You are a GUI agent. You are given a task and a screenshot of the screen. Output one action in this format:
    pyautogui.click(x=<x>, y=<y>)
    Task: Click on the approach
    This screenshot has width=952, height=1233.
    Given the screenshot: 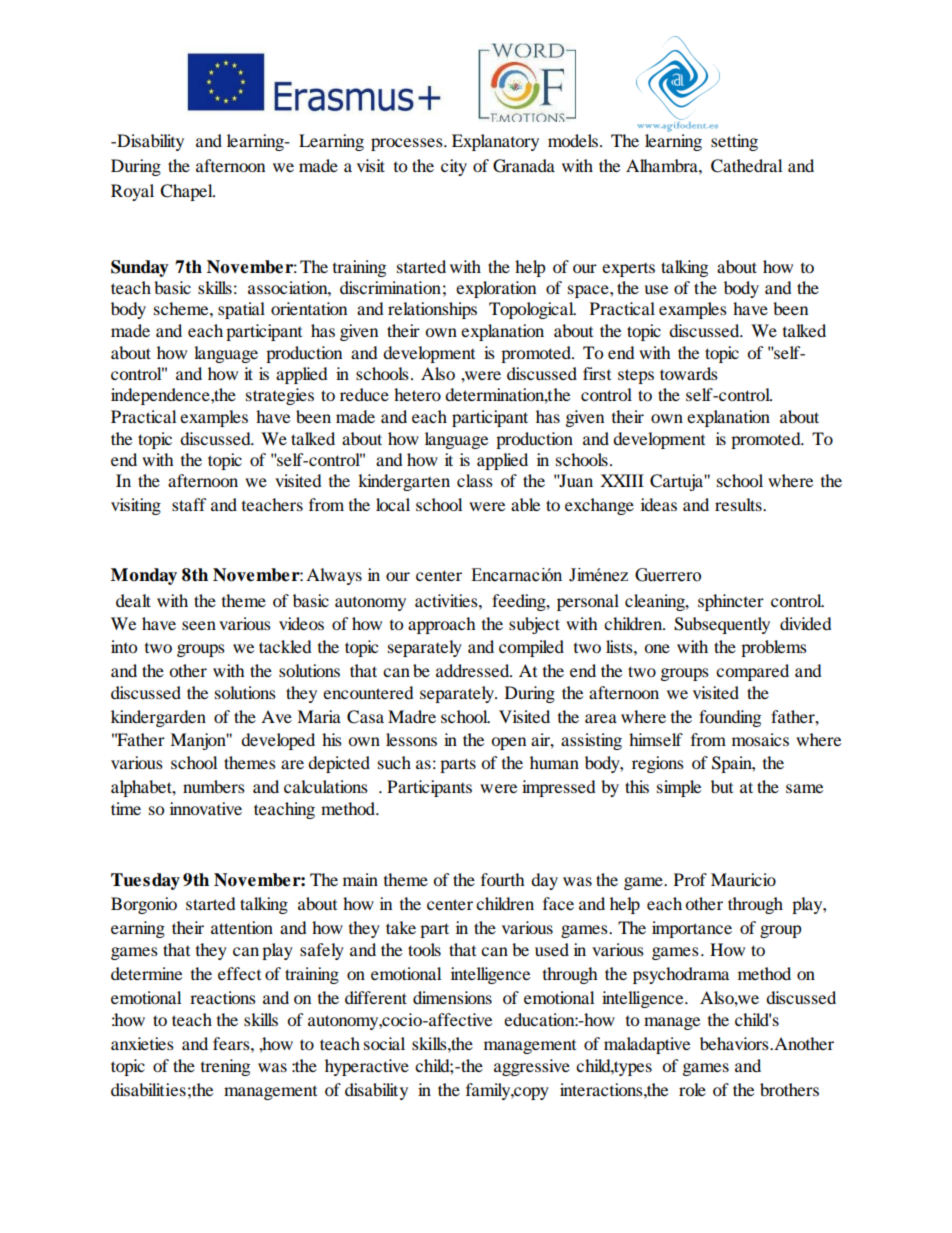 What is the action you would take?
    pyautogui.click(x=442, y=625)
